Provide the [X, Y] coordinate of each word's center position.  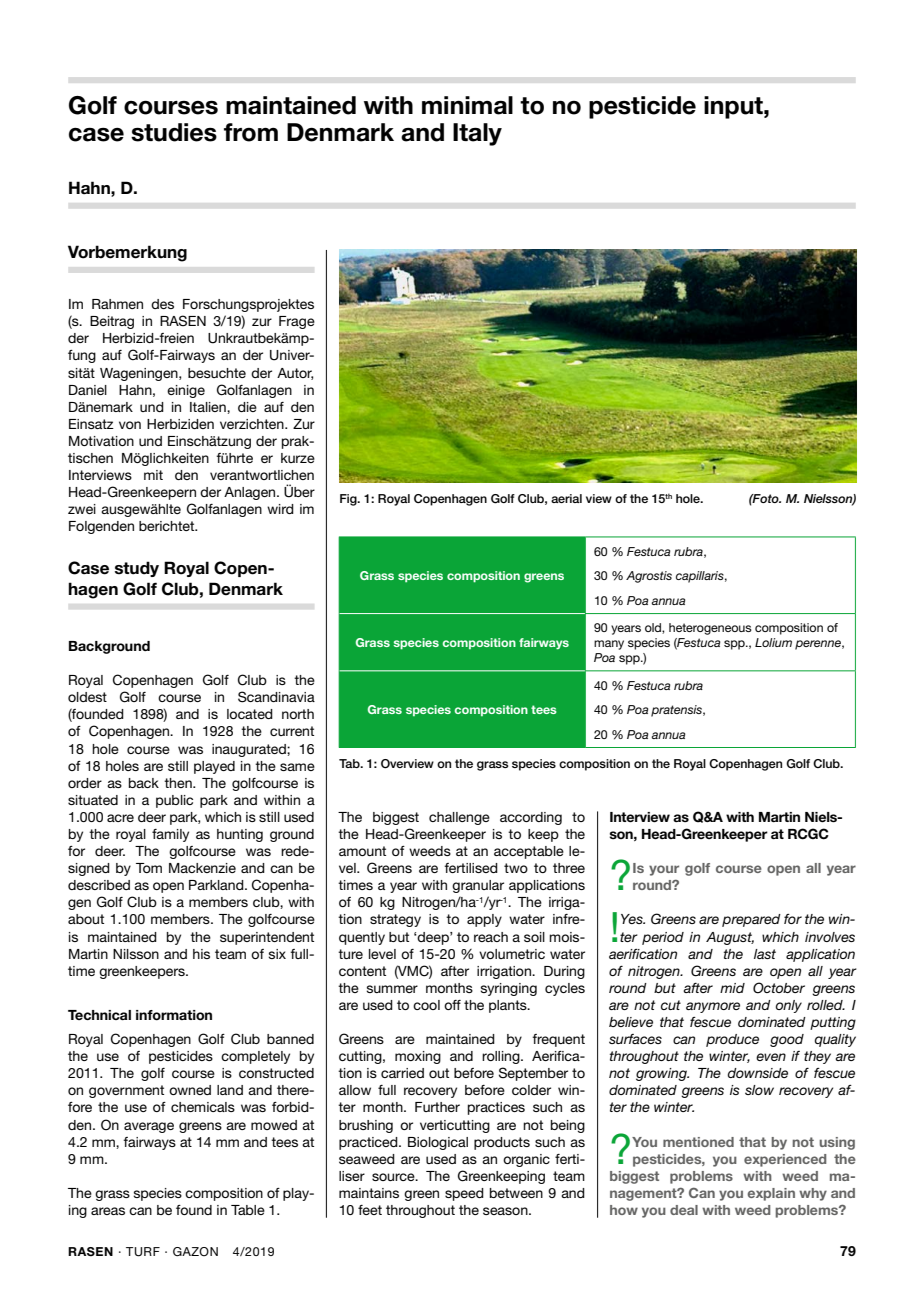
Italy [477, 134]
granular [478, 886]
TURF [143, 1252]
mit [153, 475]
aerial [566, 498]
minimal [467, 105]
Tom [149, 868]
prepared [751, 920]
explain [771, 1194]
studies [174, 132]
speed [464, 1194]
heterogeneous [710, 629]
